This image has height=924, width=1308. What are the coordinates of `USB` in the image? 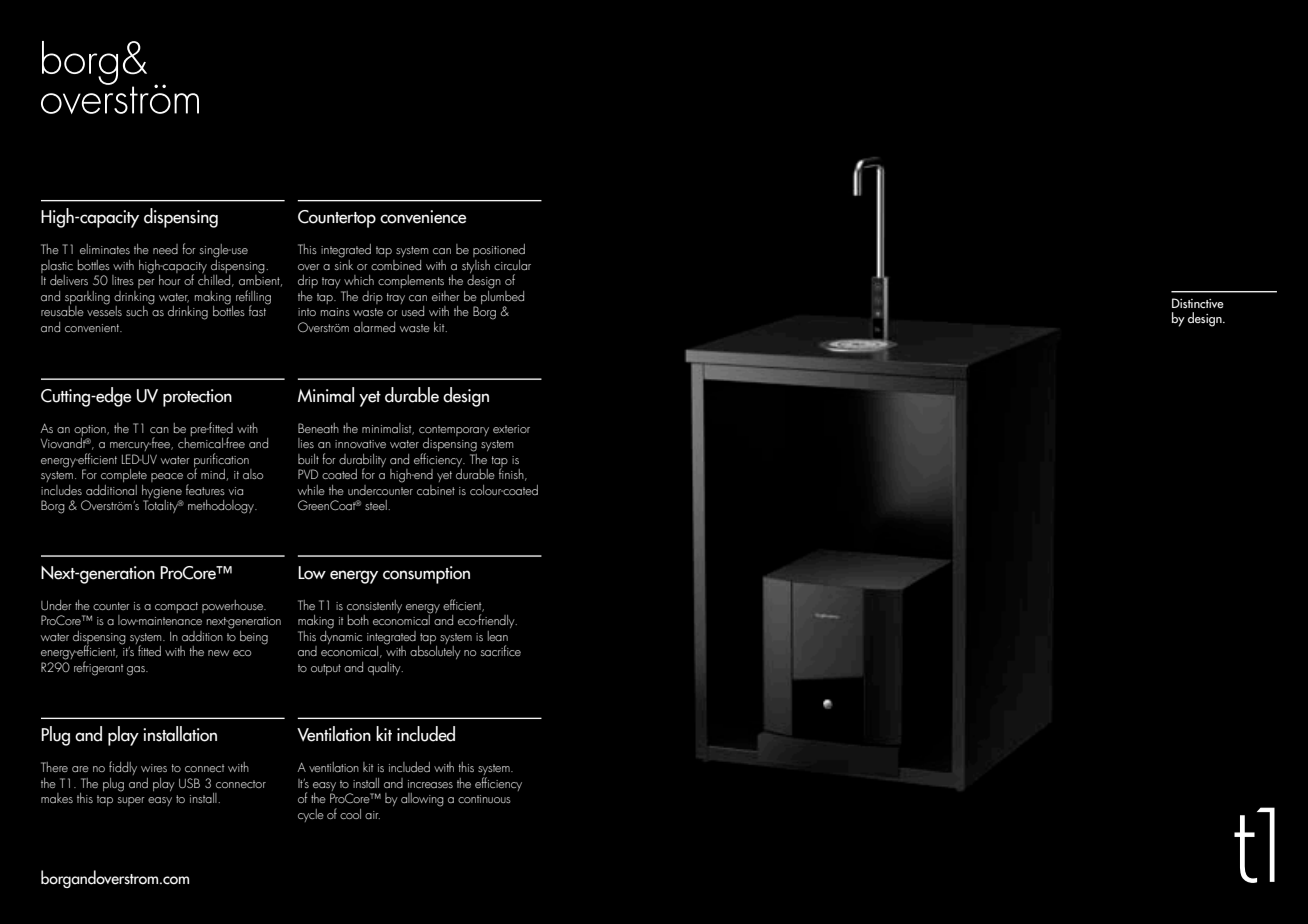 It's located at (189, 783).
